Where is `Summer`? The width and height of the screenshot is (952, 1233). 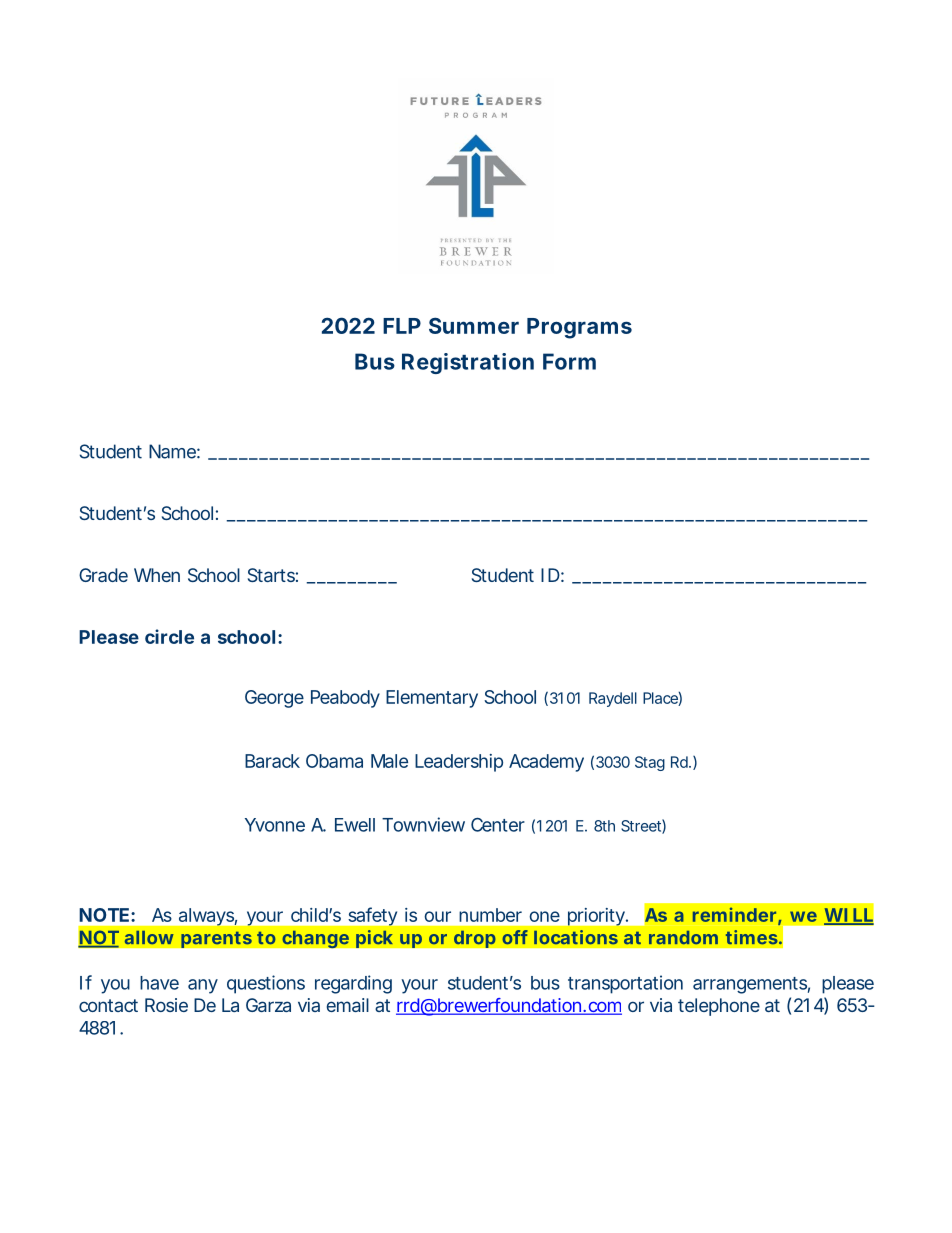
Summer is located at coordinates (474, 325).
